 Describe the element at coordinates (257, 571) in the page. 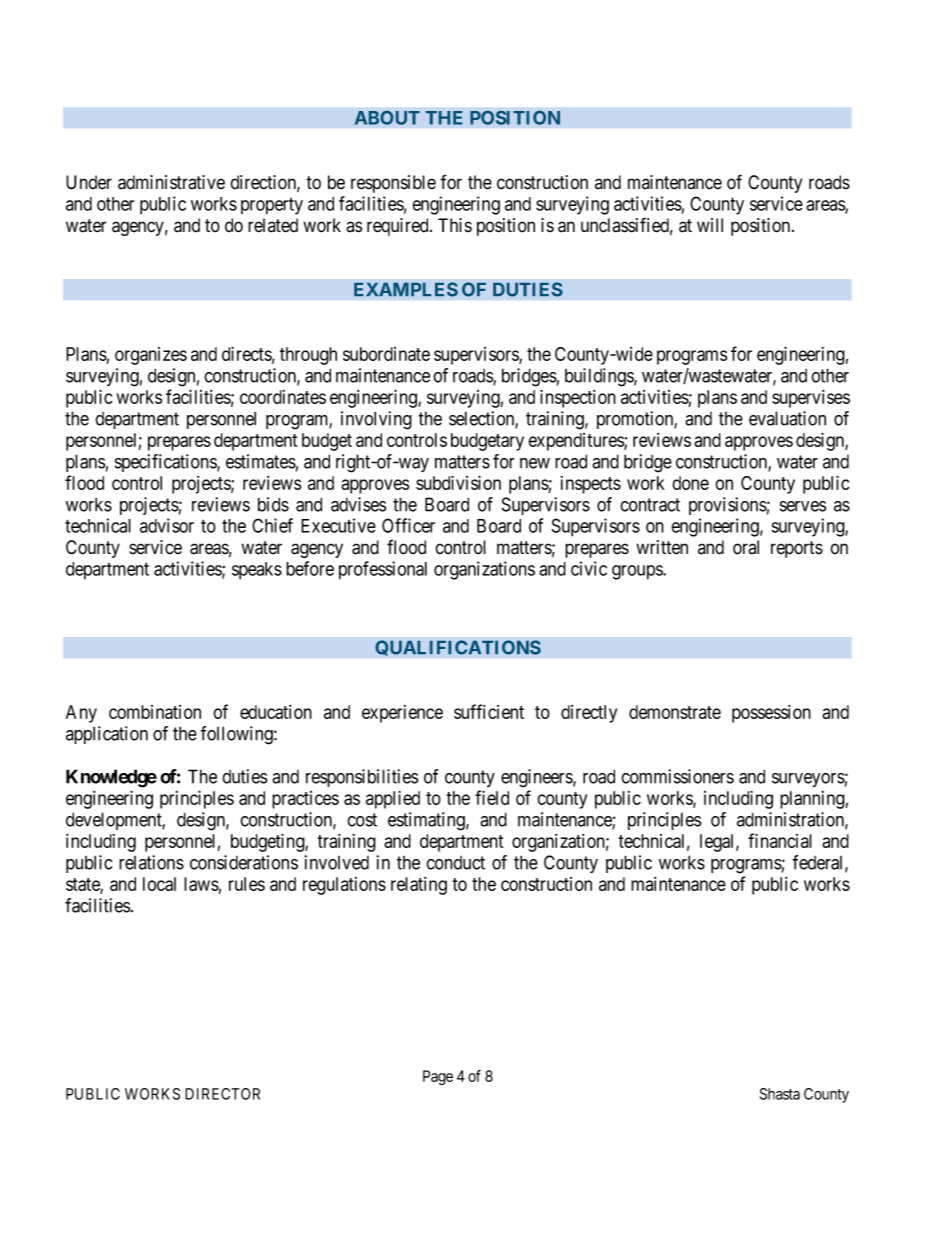

I see `speaks` at that location.
